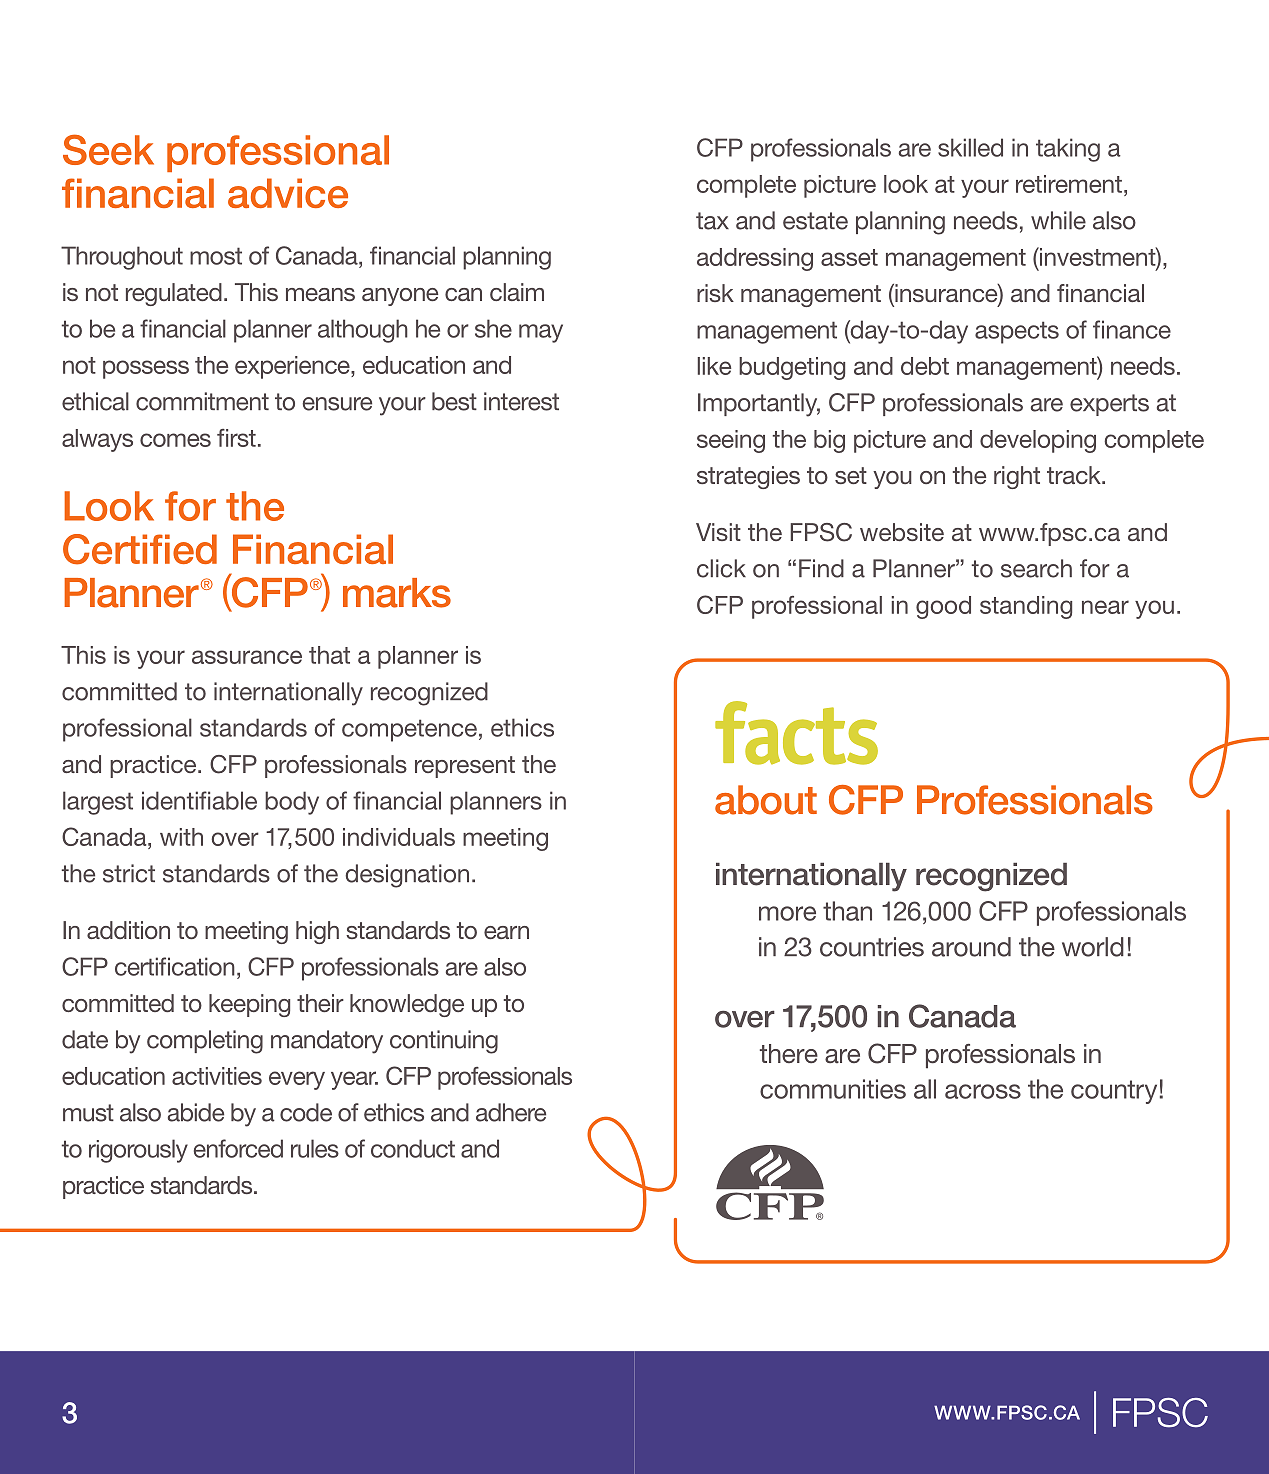  I want to click on identifiable, so click(199, 800).
